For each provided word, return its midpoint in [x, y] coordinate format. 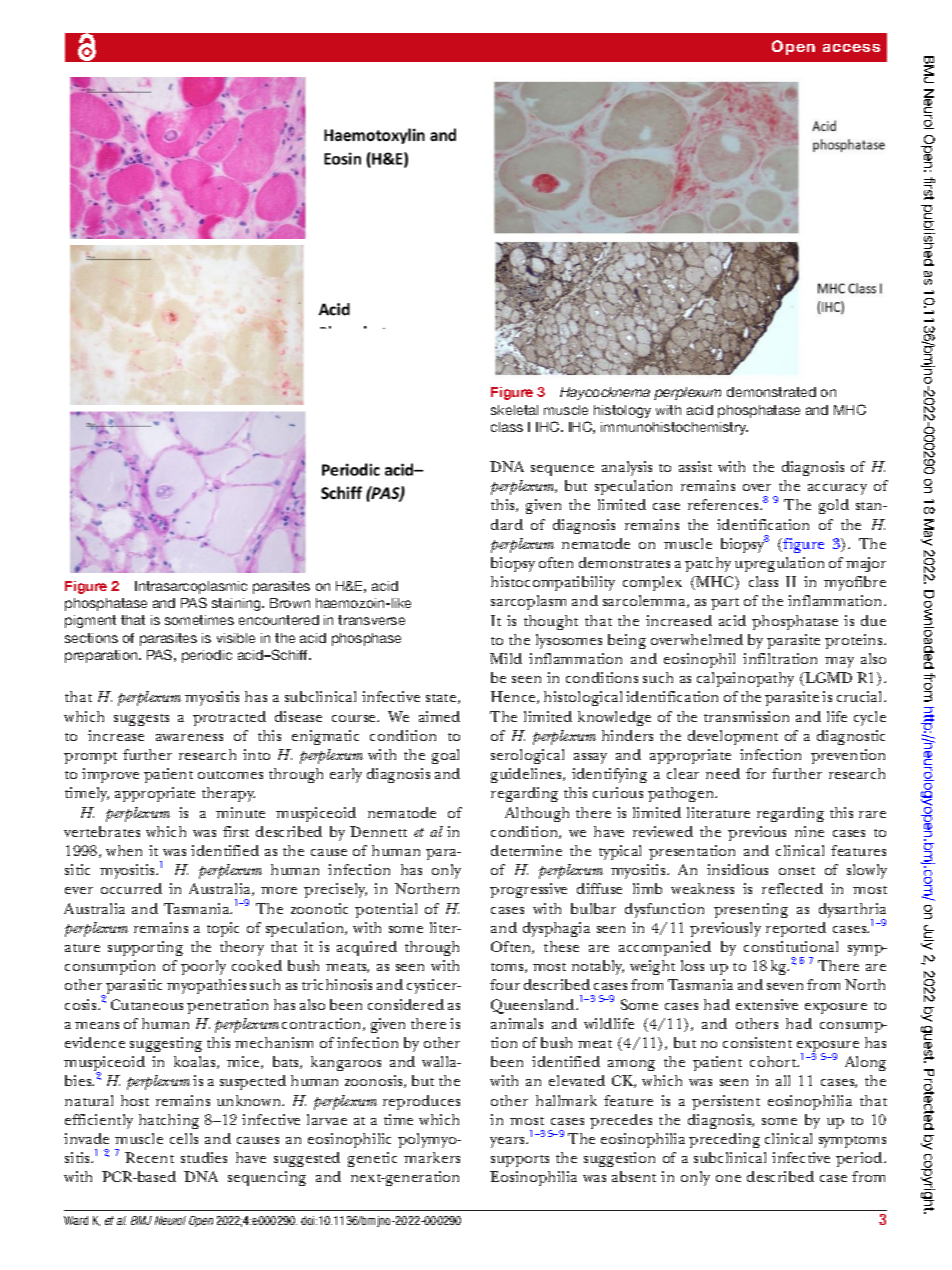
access [851, 48]
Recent [149, 1157]
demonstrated [771, 392]
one [728, 1178]
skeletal [514, 410]
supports [520, 1161]
